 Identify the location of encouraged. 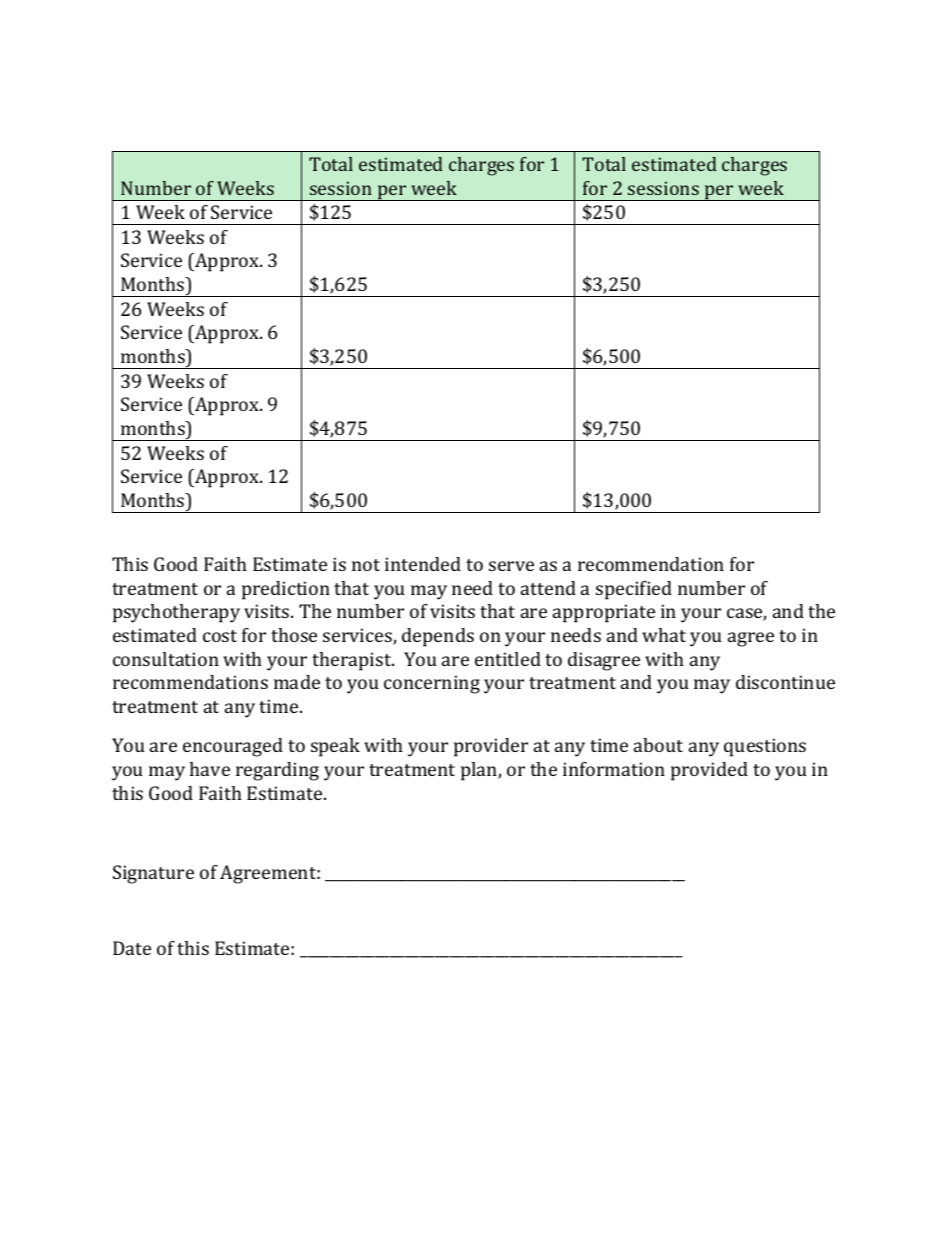
(233, 747).
